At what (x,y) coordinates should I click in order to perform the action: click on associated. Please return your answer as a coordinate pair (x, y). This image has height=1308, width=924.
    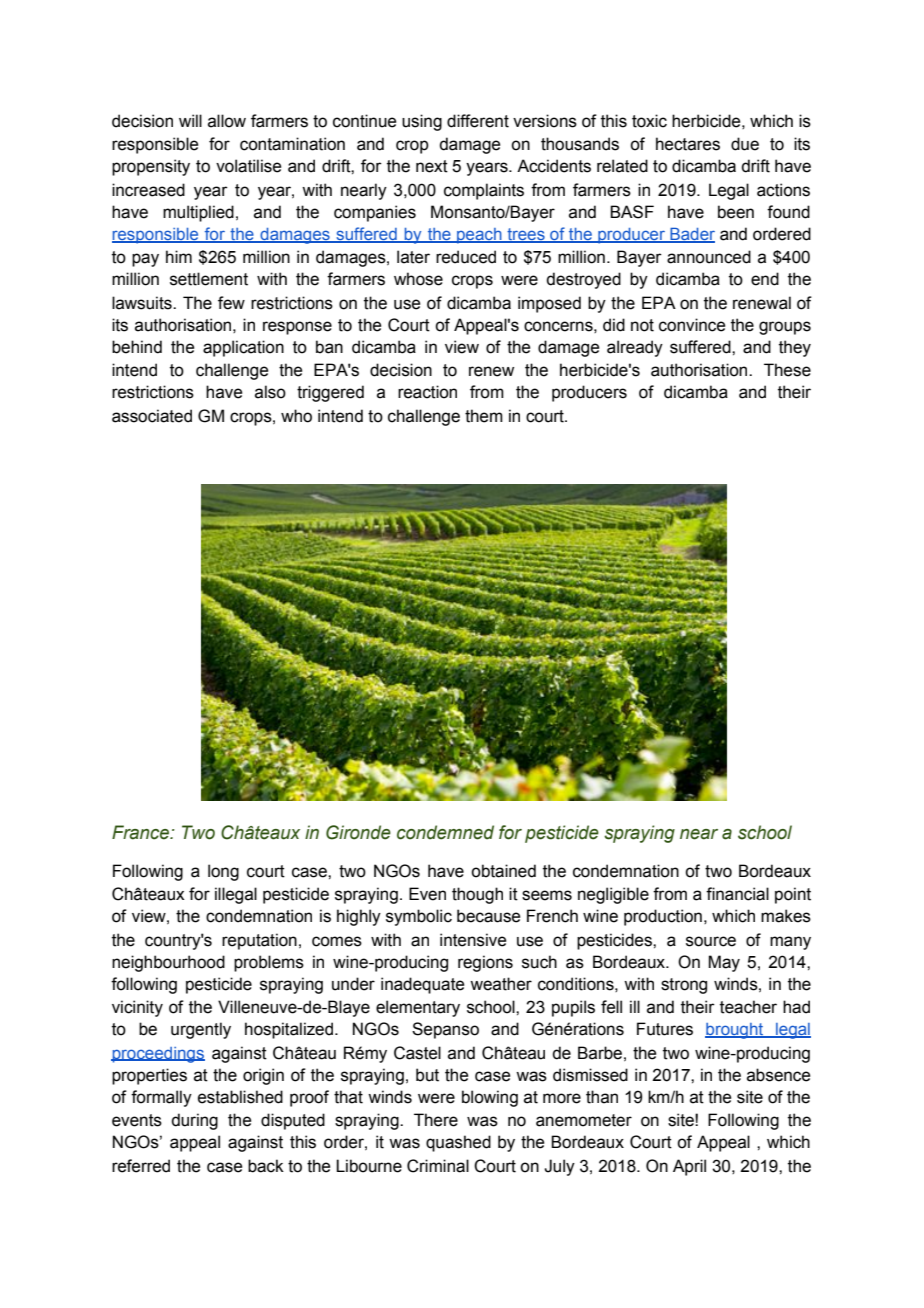
    Looking at the image, I should click on (152, 416).
